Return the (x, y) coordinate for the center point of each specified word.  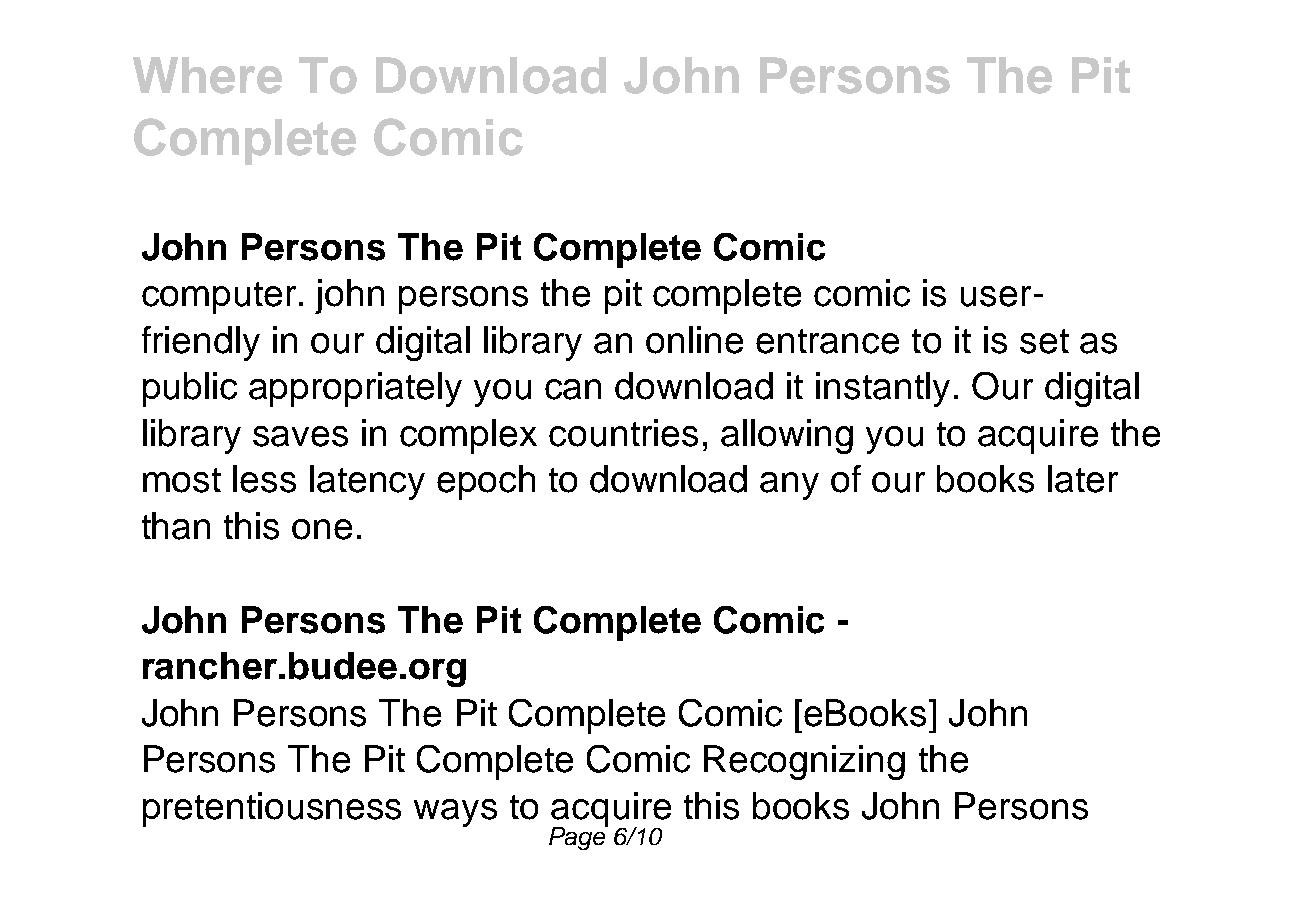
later (1083, 479)
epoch (486, 482)
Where (207, 75)
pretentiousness (272, 809)
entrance (827, 341)
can (573, 389)
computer (219, 298)
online (694, 340)
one (322, 529)
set (1044, 341)
